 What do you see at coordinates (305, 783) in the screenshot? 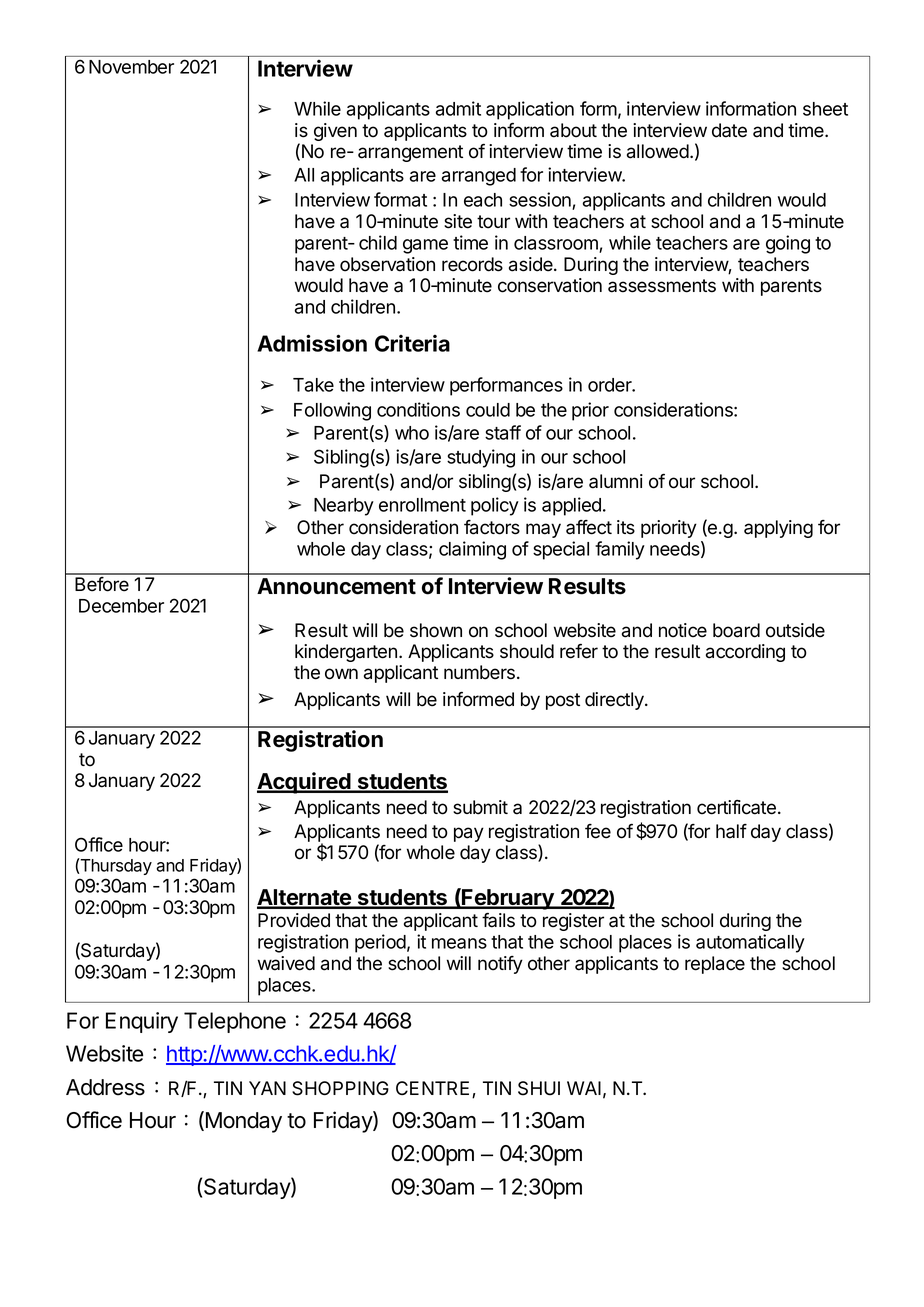
I see `Acquired` at bounding box center [305, 783].
